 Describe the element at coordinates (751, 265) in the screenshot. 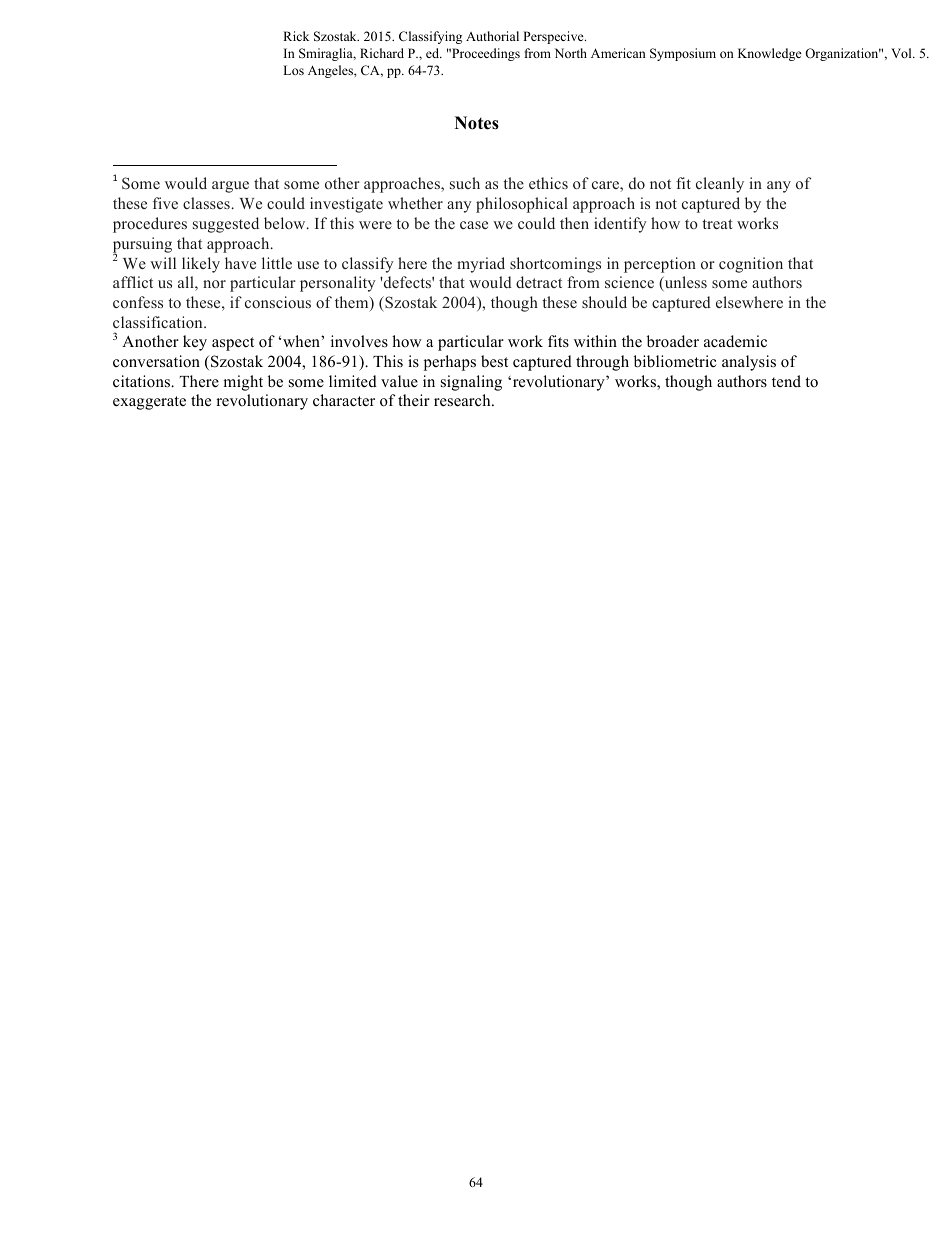

I see `cognition` at that location.
